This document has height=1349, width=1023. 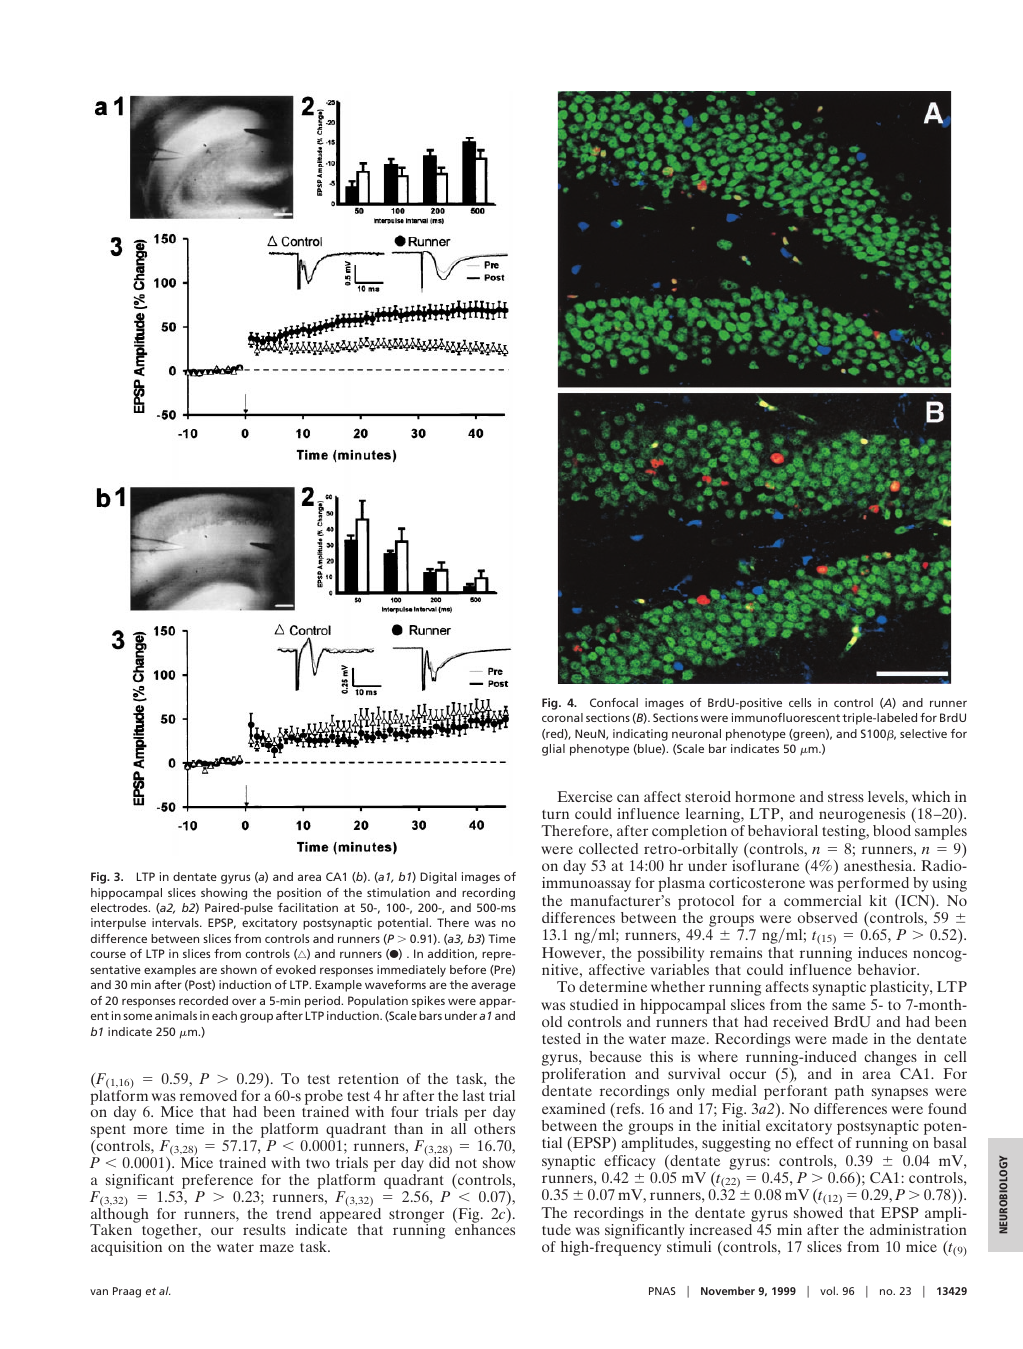 I want to click on turn, so click(x=555, y=814).
